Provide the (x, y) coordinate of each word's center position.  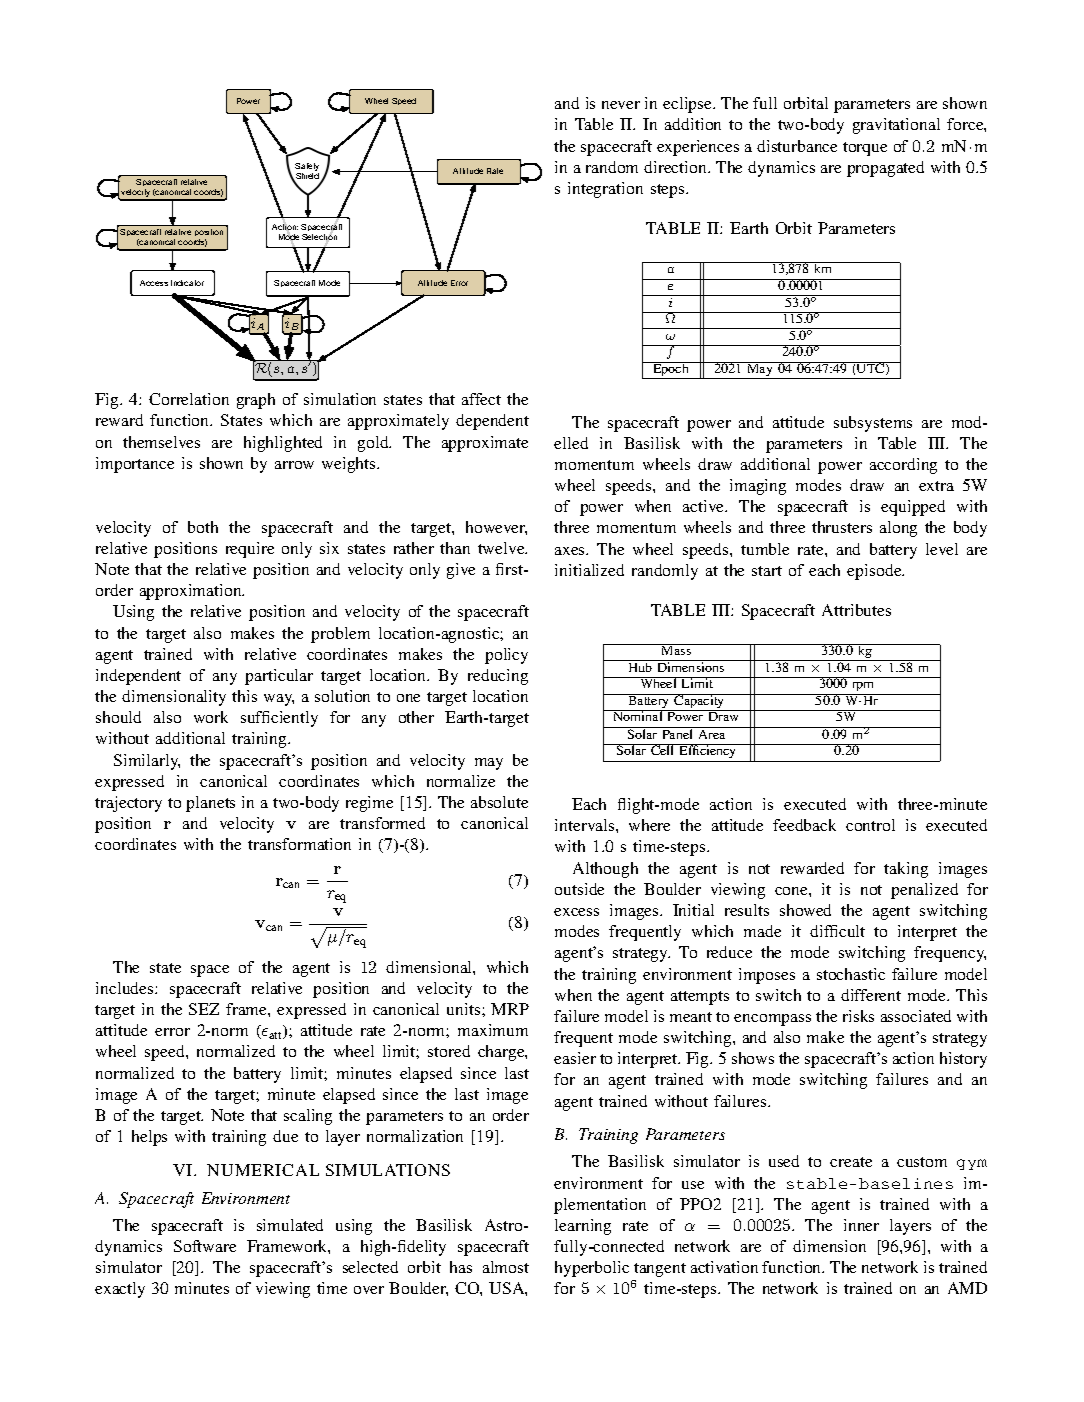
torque (865, 149)
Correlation (189, 399)
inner (861, 1225)
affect (481, 399)
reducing (498, 677)
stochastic (851, 974)
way (279, 700)
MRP (510, 1009)
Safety (307, 168)
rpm (863, 686)
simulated (290, 1225)
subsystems (873, 424)
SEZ (204, 1009)
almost (506, 1267)
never (621, 105)
